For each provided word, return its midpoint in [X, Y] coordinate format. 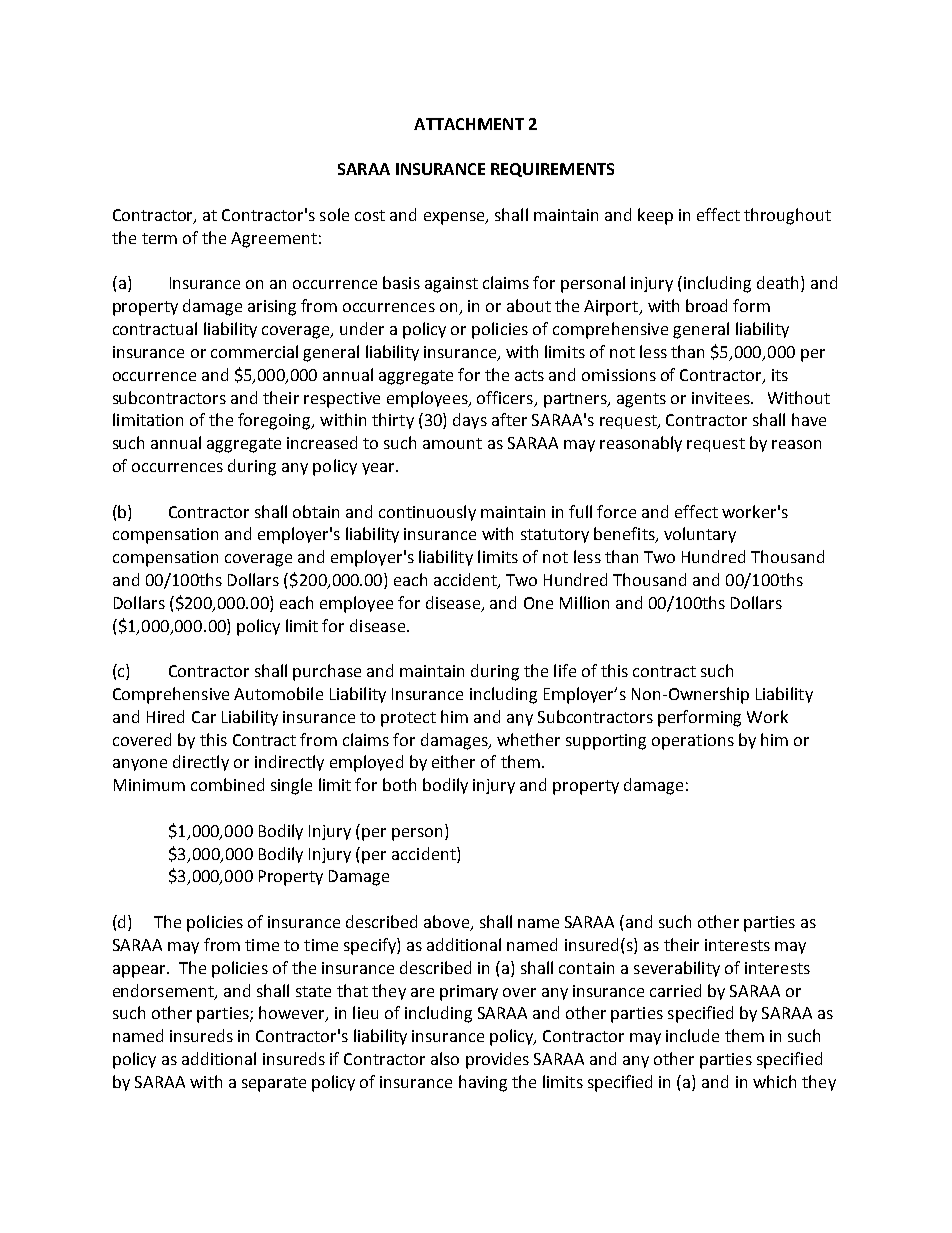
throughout [787, 216]
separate [274, 1084]
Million [584, 602]
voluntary [700, 535]
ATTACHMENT [469, 124]
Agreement [274, 240]
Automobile [278, 693]
